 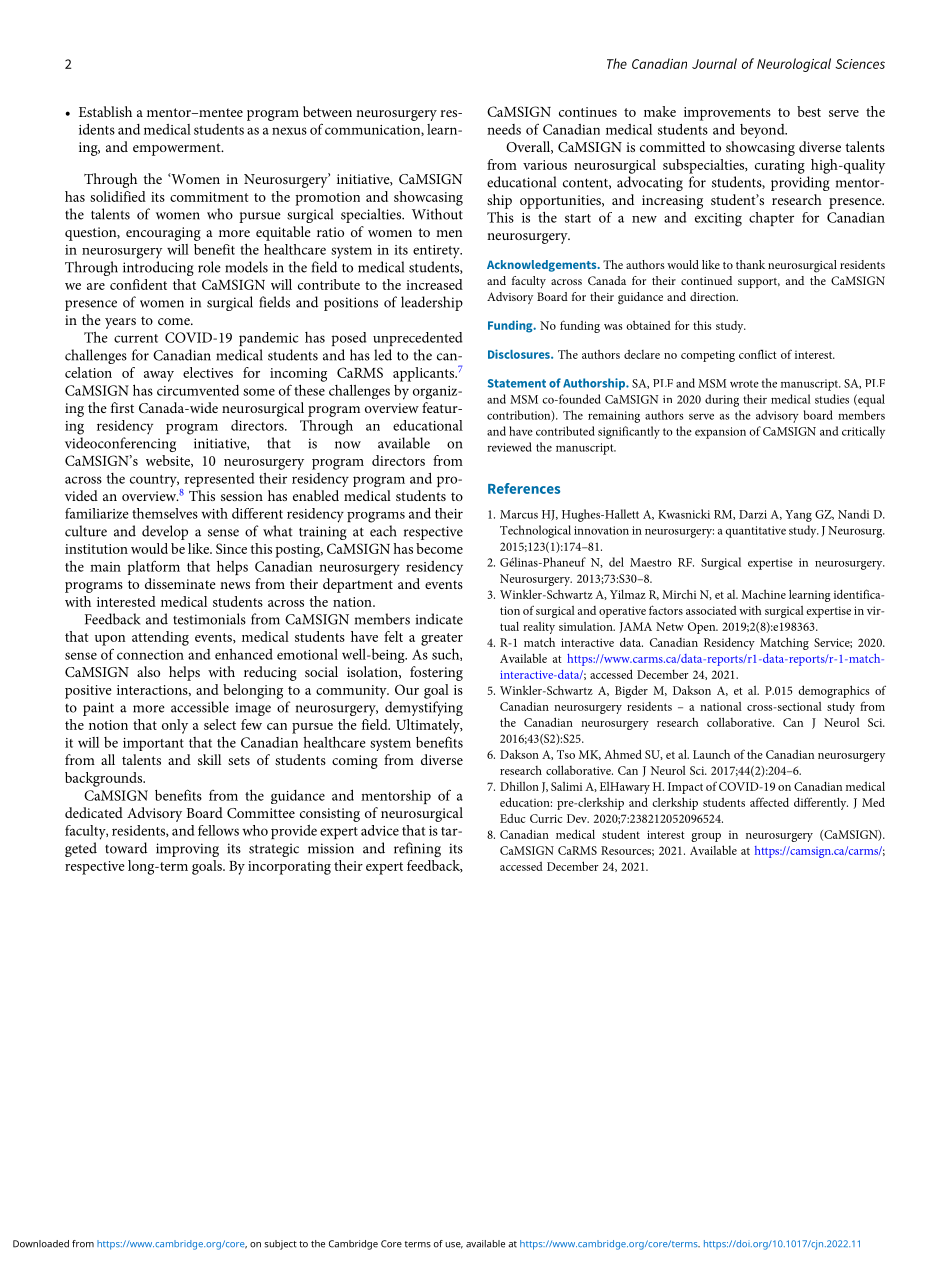 I want to click on also, so click(x=148, y=671).
